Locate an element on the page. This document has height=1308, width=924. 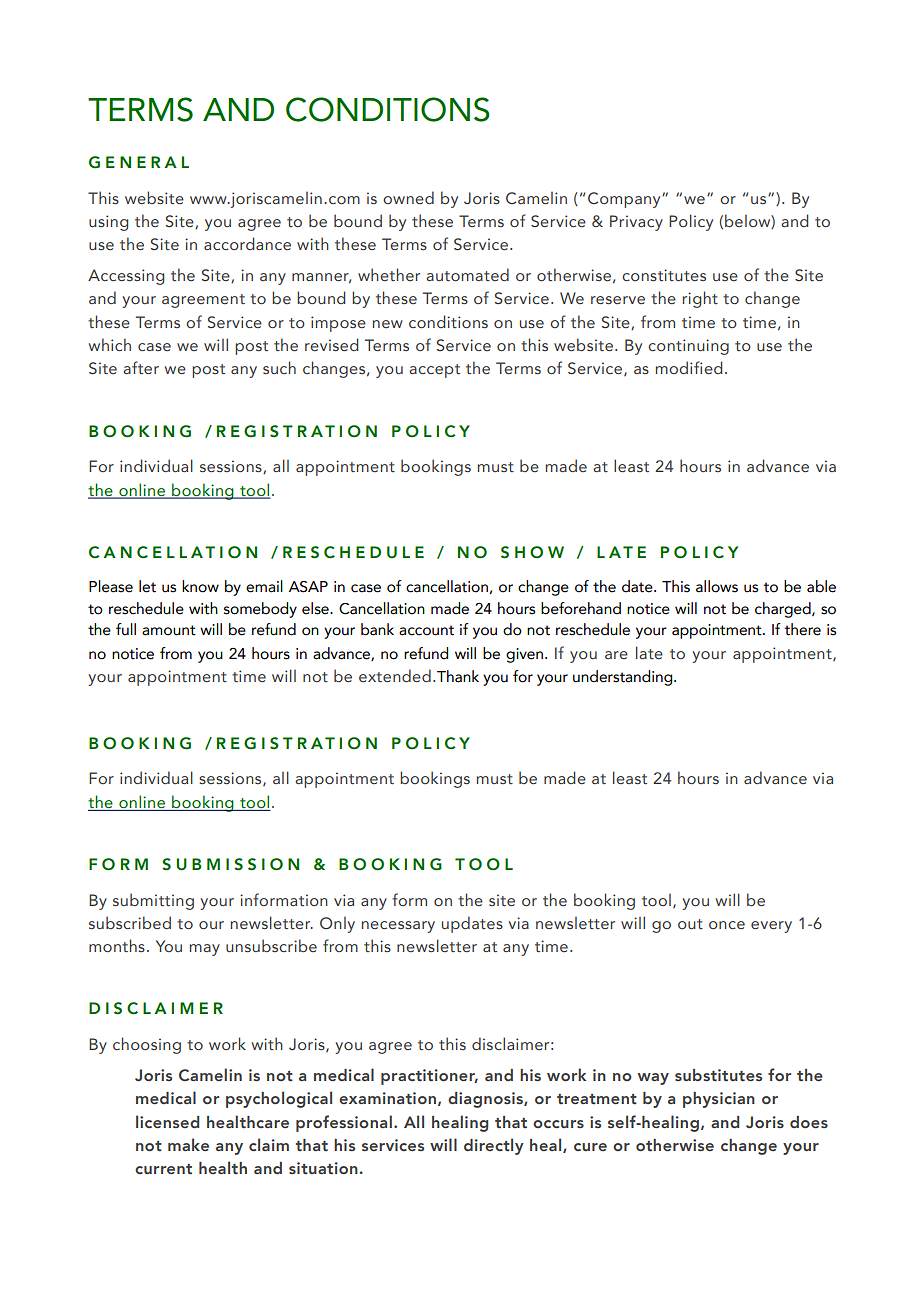
submitting is located at coordinates (153, 901).
